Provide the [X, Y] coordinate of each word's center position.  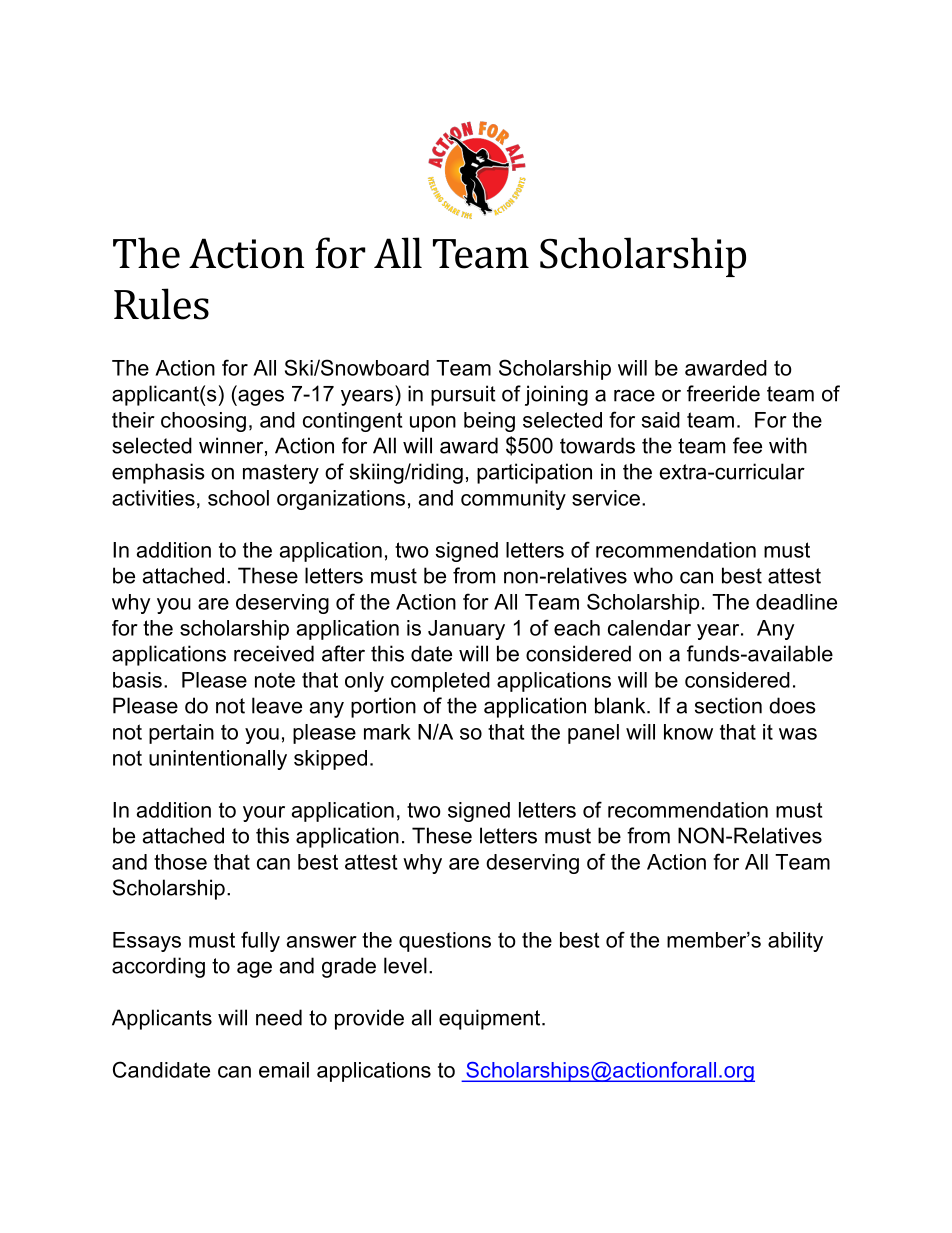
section [728, 705]
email [284, 1070]
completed [440, 682]
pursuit [463, 395]
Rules [161, 304]
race [634, 395]
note [275, 680]
